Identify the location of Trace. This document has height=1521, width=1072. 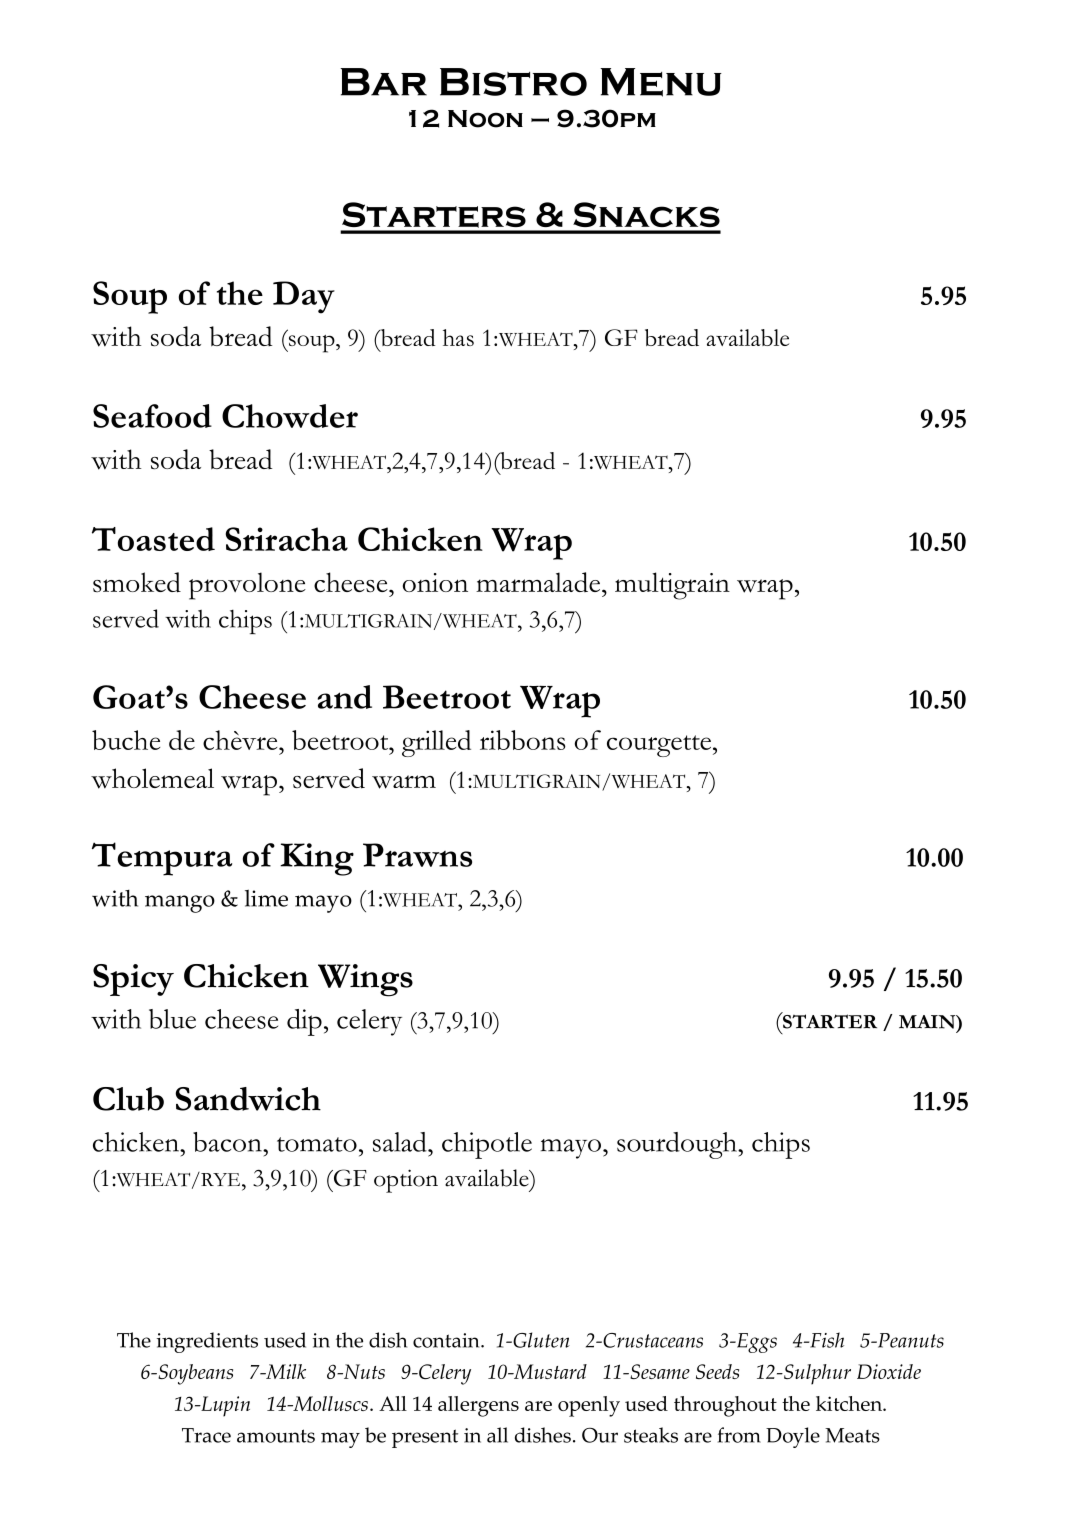
(206, 1435).
